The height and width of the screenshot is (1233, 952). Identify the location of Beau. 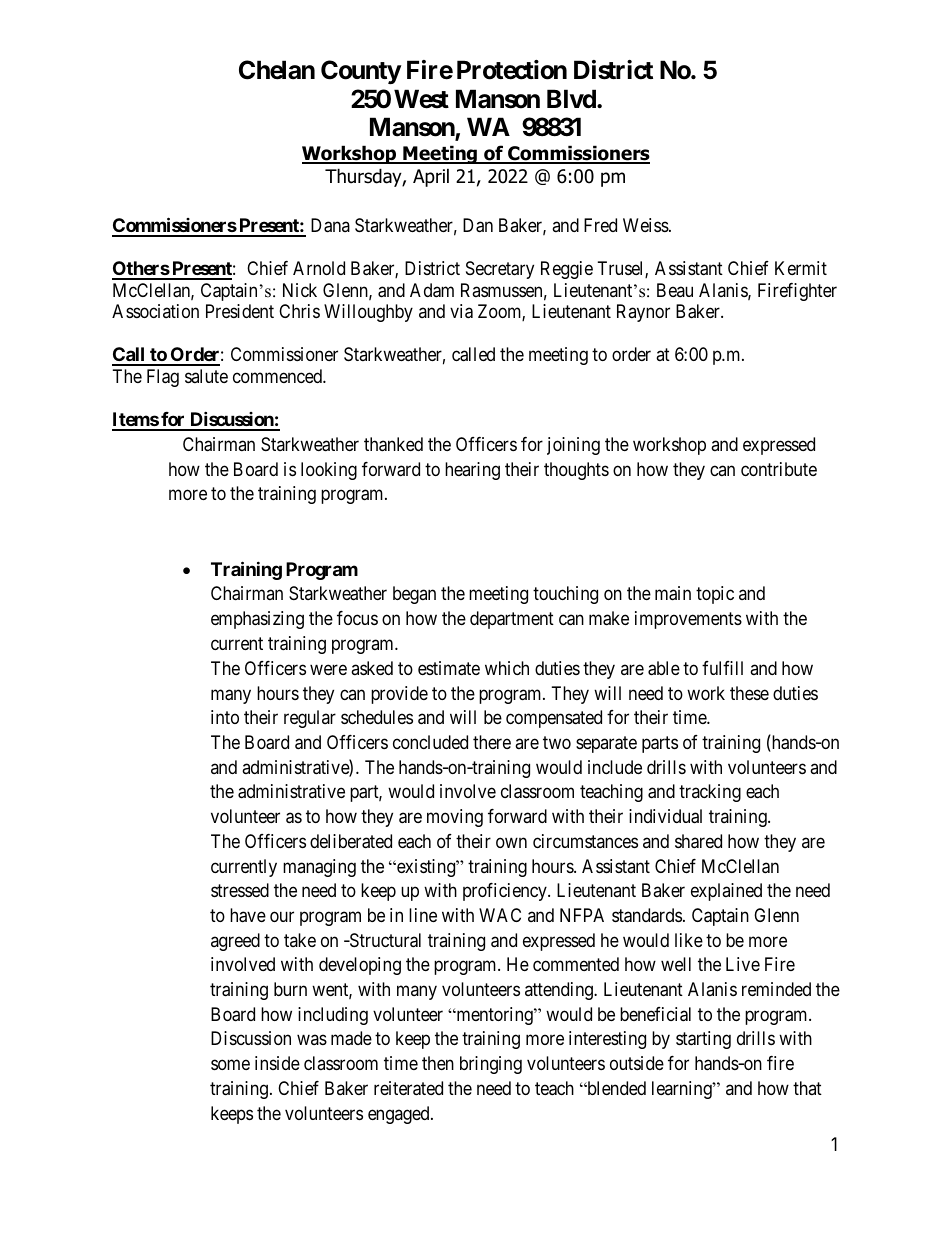
(675, 290).
